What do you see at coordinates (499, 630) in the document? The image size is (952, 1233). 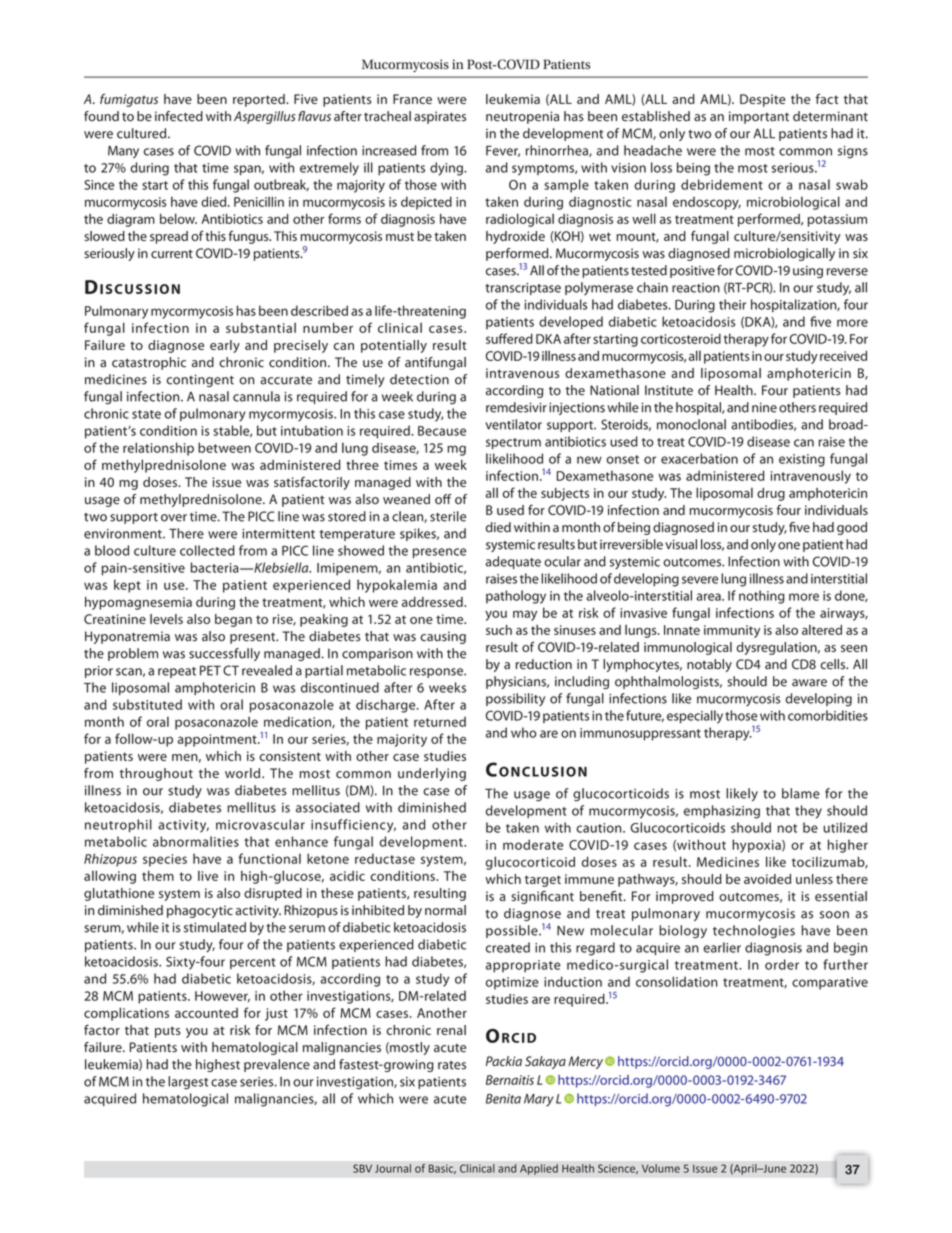 I see `such` at bounding box center [499, 630].
